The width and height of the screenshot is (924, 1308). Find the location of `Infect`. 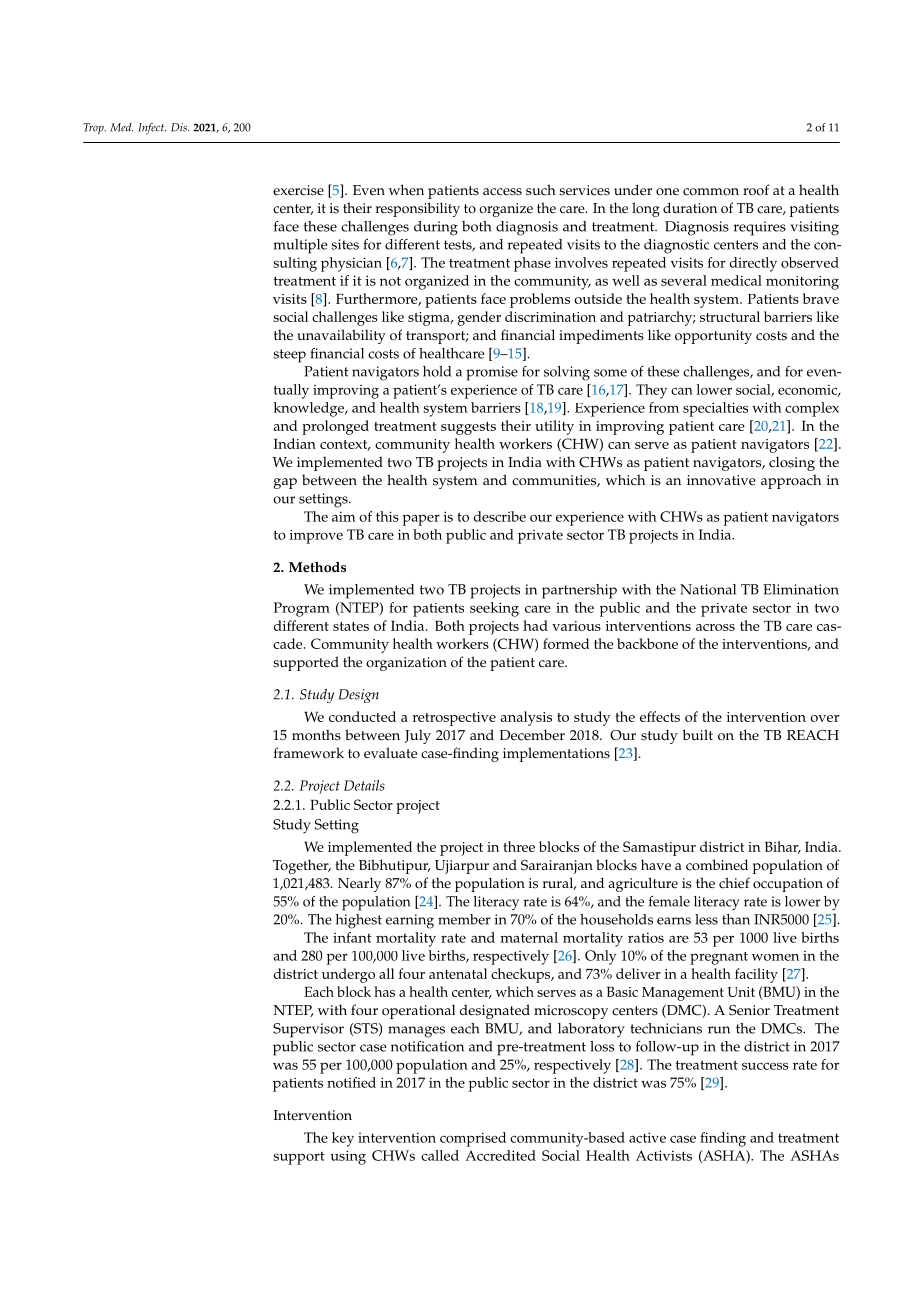

Infect is located at coordinates (152, 129).
